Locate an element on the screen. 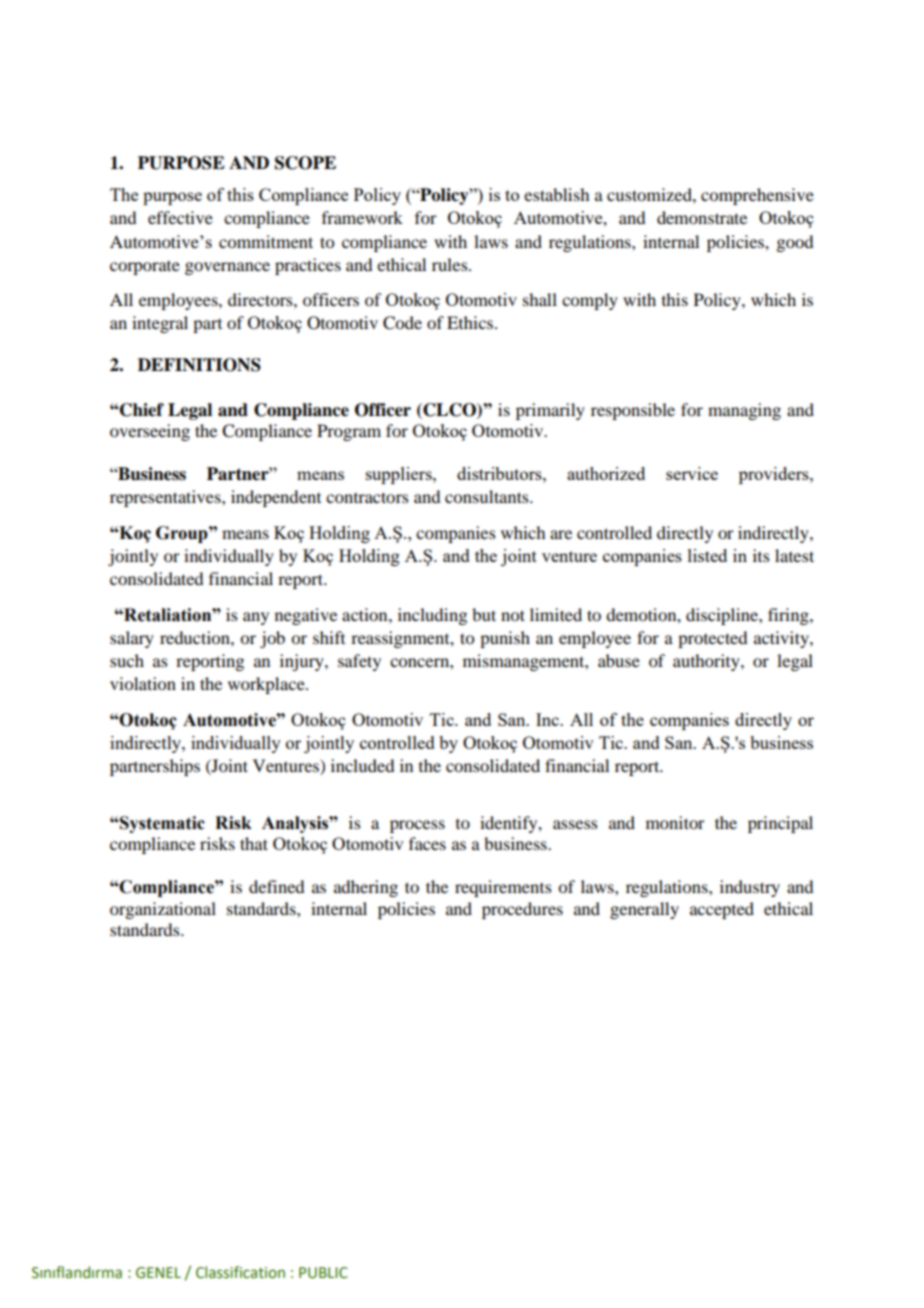 The image size is (924, 1308). accepted is located at coordinates (722, 910).
